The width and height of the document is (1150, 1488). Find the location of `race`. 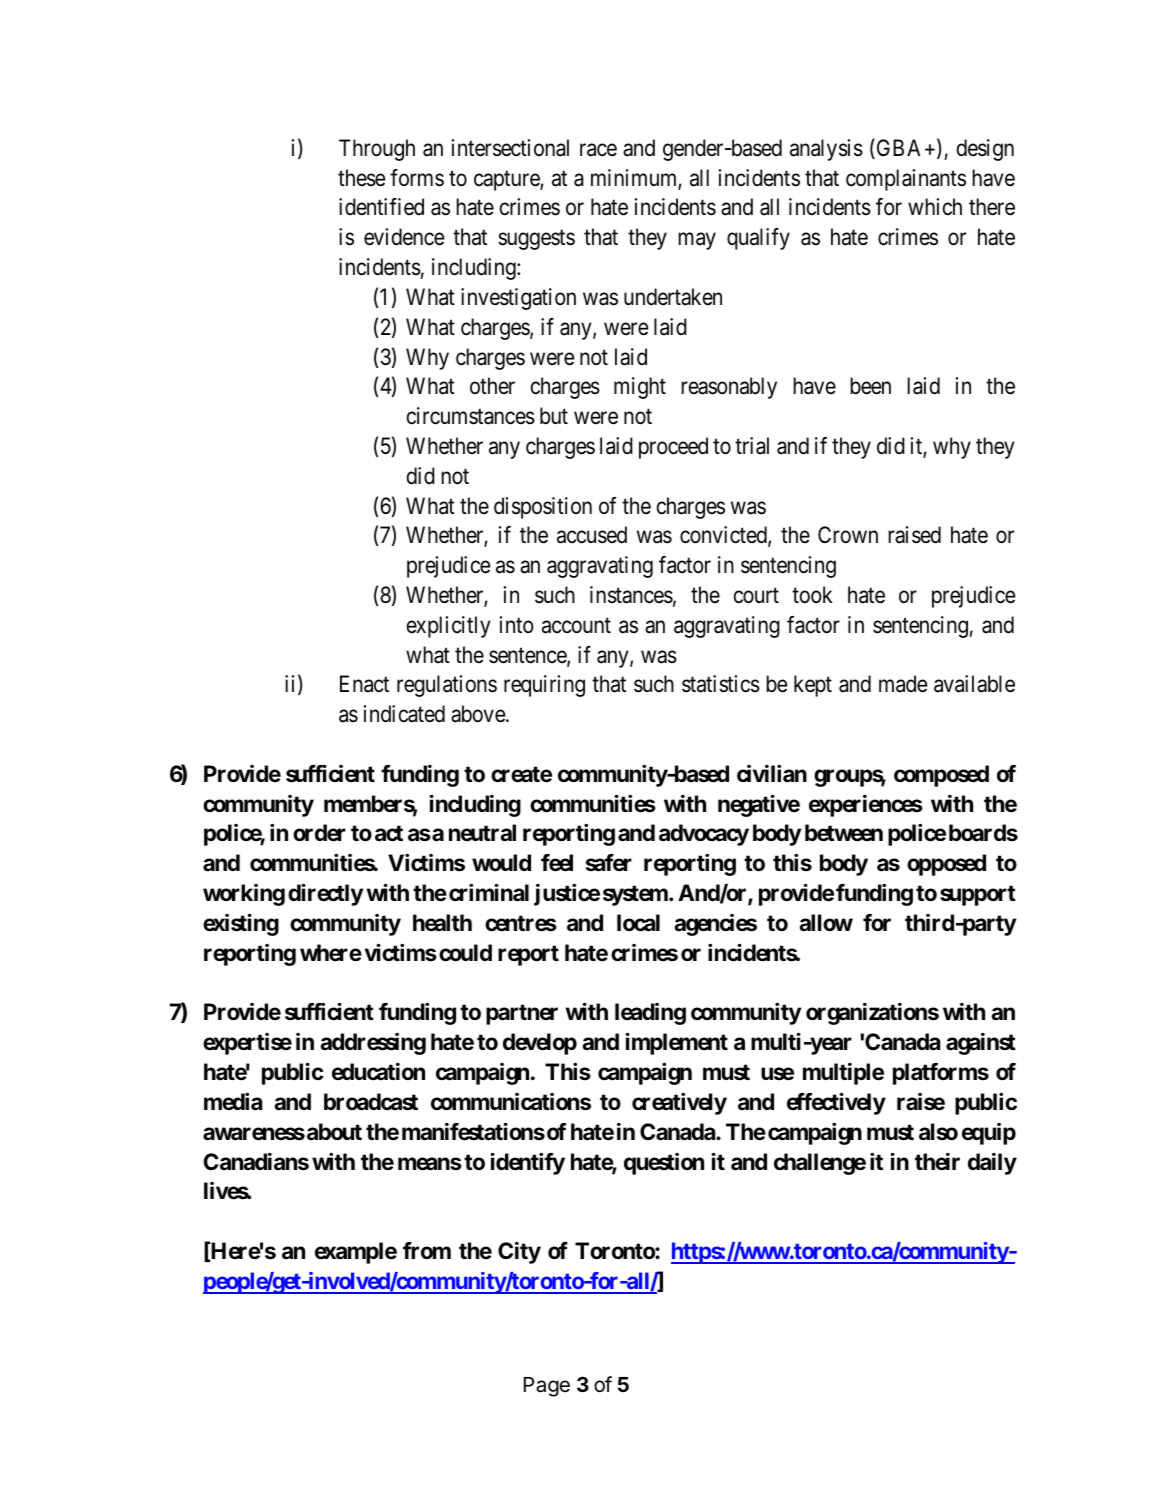

race is located at coordinates (598, 150).
